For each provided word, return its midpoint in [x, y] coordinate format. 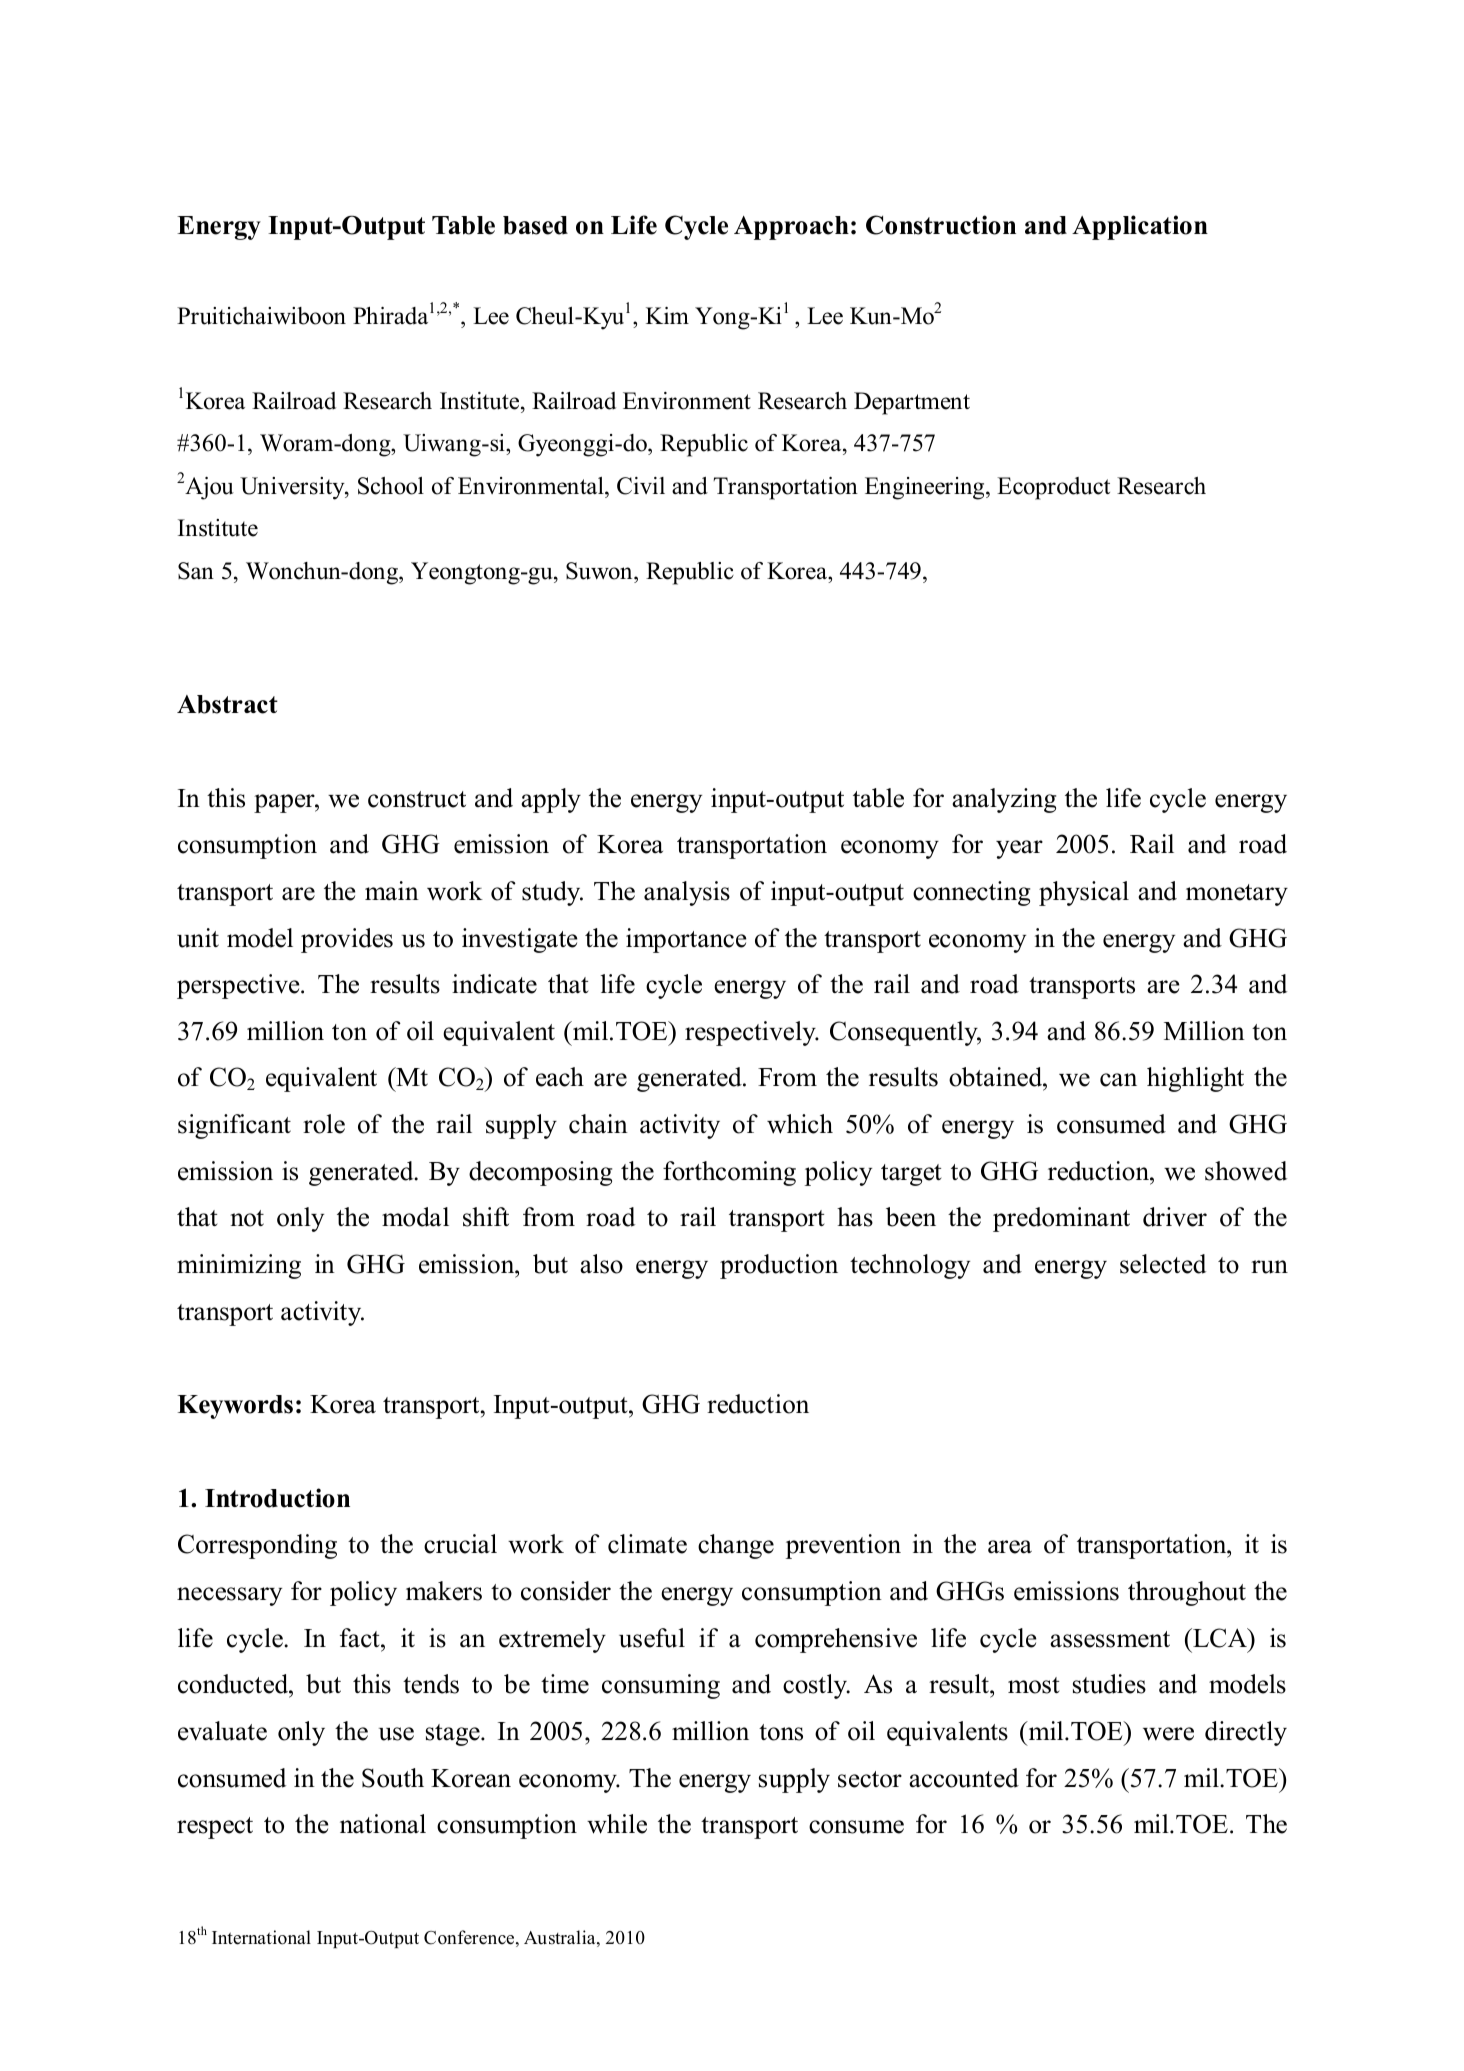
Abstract [227, 704]
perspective [239, 986]
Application [1140, 227]
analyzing [1004, 800]
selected [1163, 1264]
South [393, 1778]
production [779, 1266]
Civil [641, 486]
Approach [791, 228]
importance [686, 940]
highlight [1195, 1079]
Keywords [235, 1407]
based [535, 225]
